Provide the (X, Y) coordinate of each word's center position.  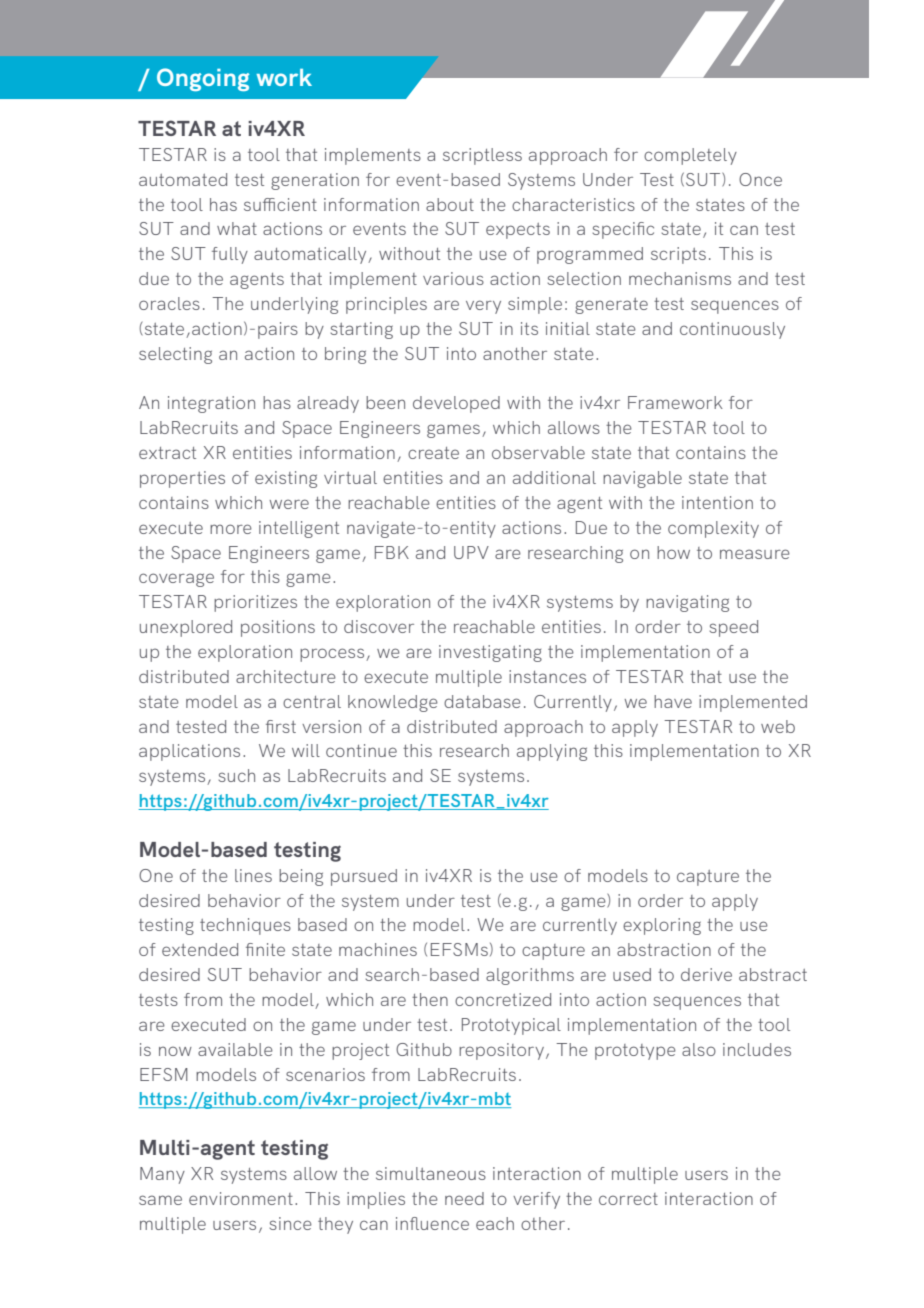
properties (182, 479)
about (450, 204)
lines (253, 875)
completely (690, 156)
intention (717, 502)
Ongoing (203, 79)
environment (241, 1198)
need (464, 1198)
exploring (662, 926)
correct (628, 1199)
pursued (364, 877)
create (433, 453)
